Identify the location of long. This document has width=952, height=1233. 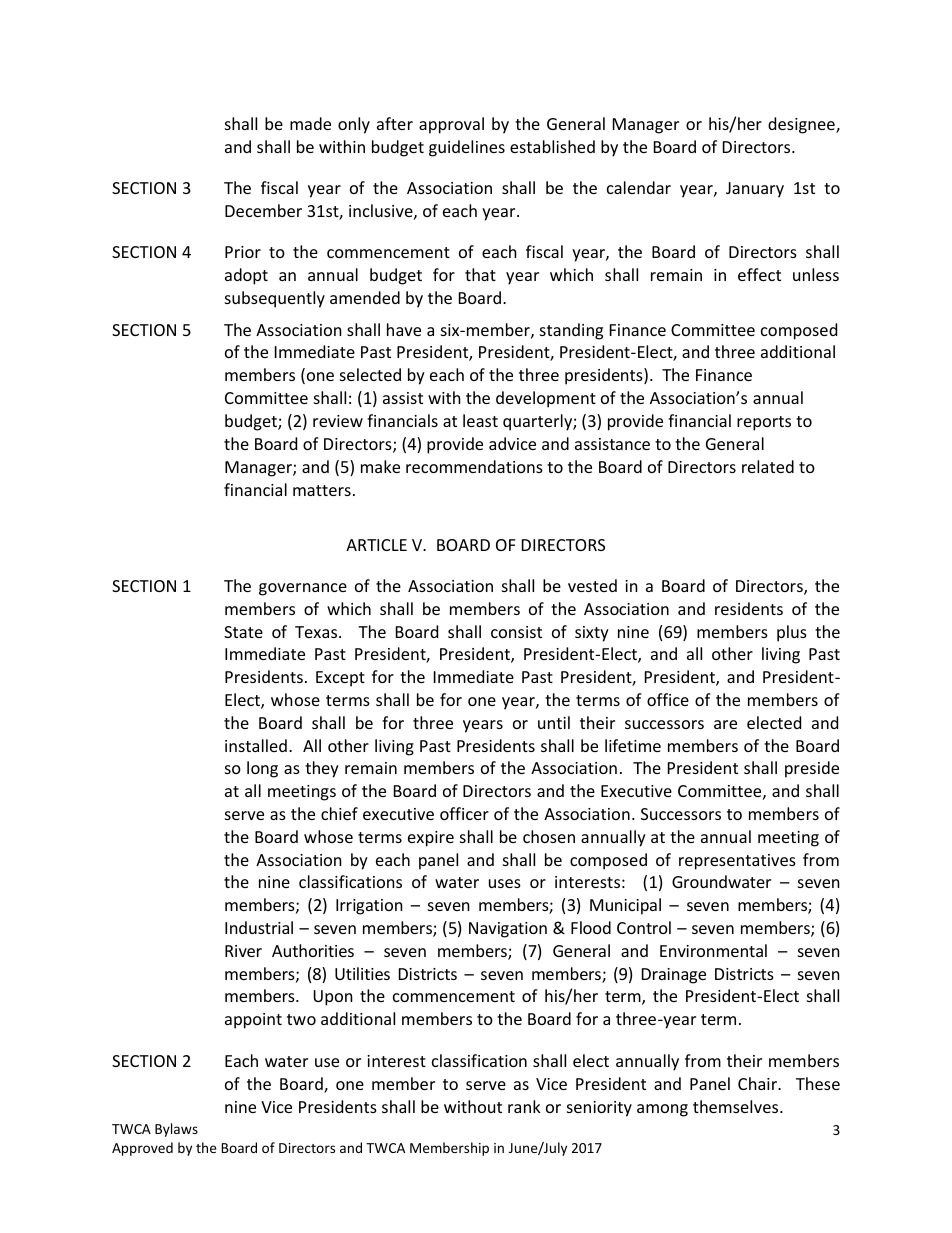
(262, 769).
